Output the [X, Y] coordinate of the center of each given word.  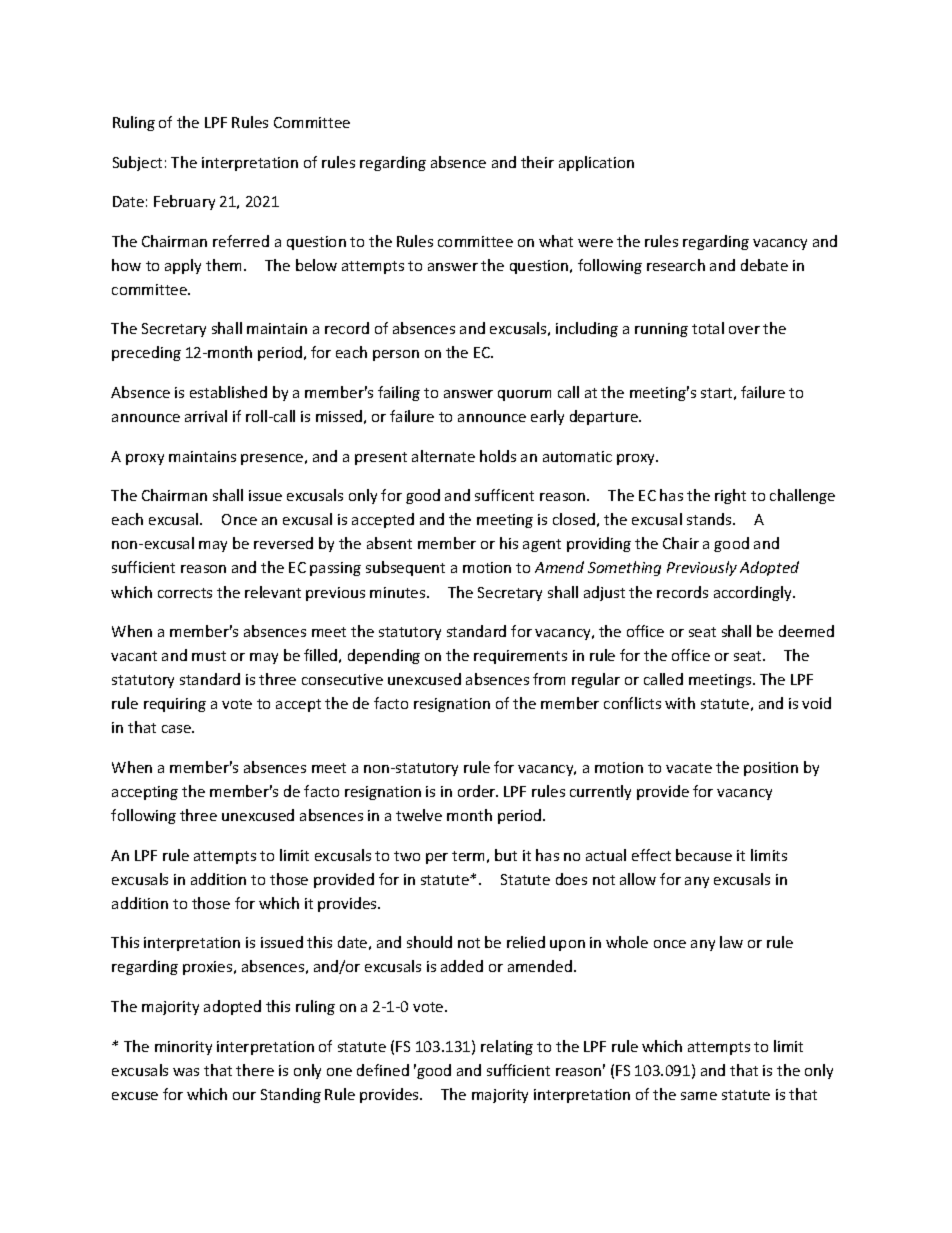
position [771, 769]
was [186, 1072]
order [478, 791]
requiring [175, 705]
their [537, 162]
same [699, 1096]
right [730, 496]
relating [507, 1047]
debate [764, 265]
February [184, 202]
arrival [206, 416]
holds [498, 456]
